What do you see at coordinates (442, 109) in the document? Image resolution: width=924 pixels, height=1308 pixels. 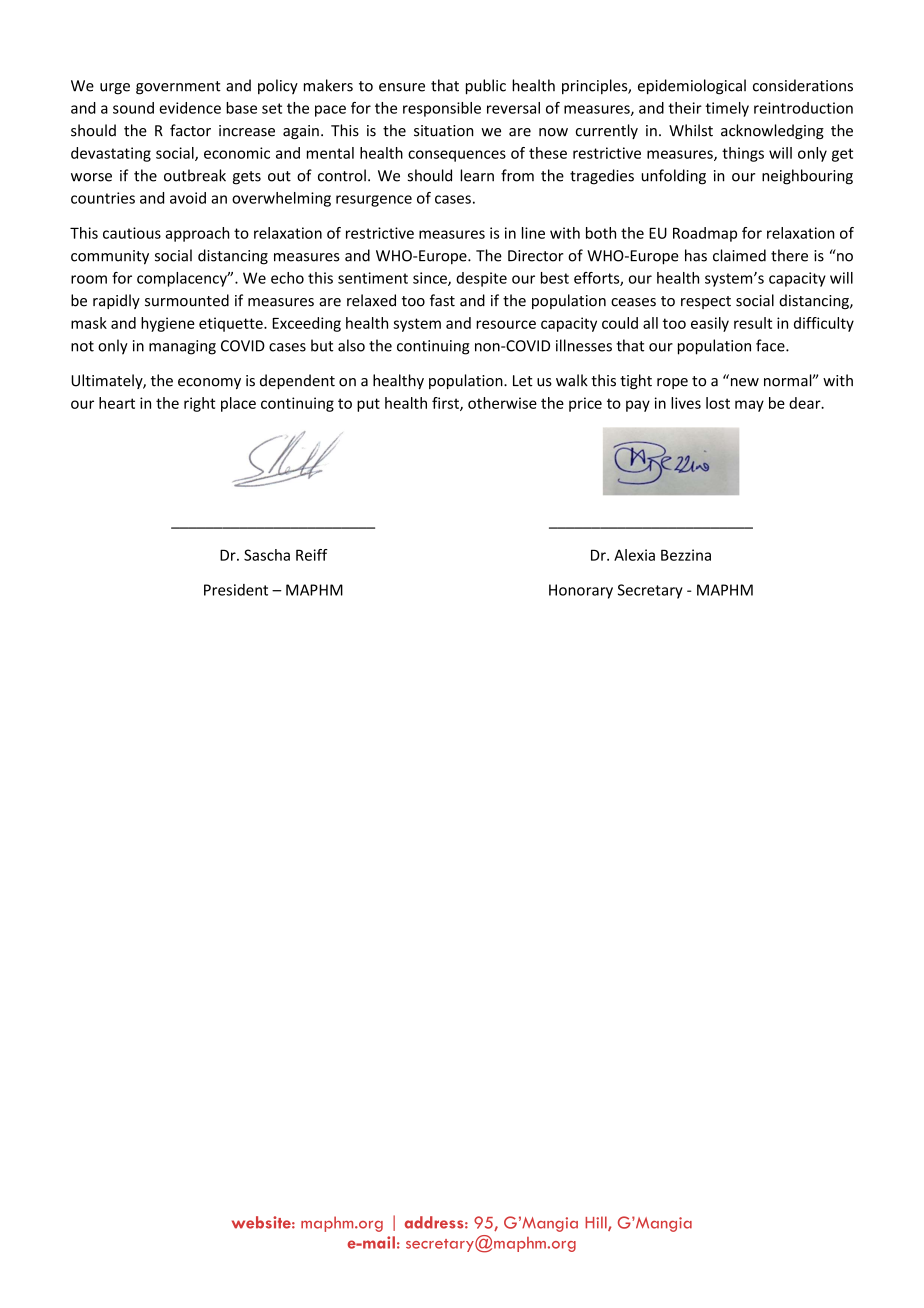 I see `responsible` at bounding box center [442, 109].
